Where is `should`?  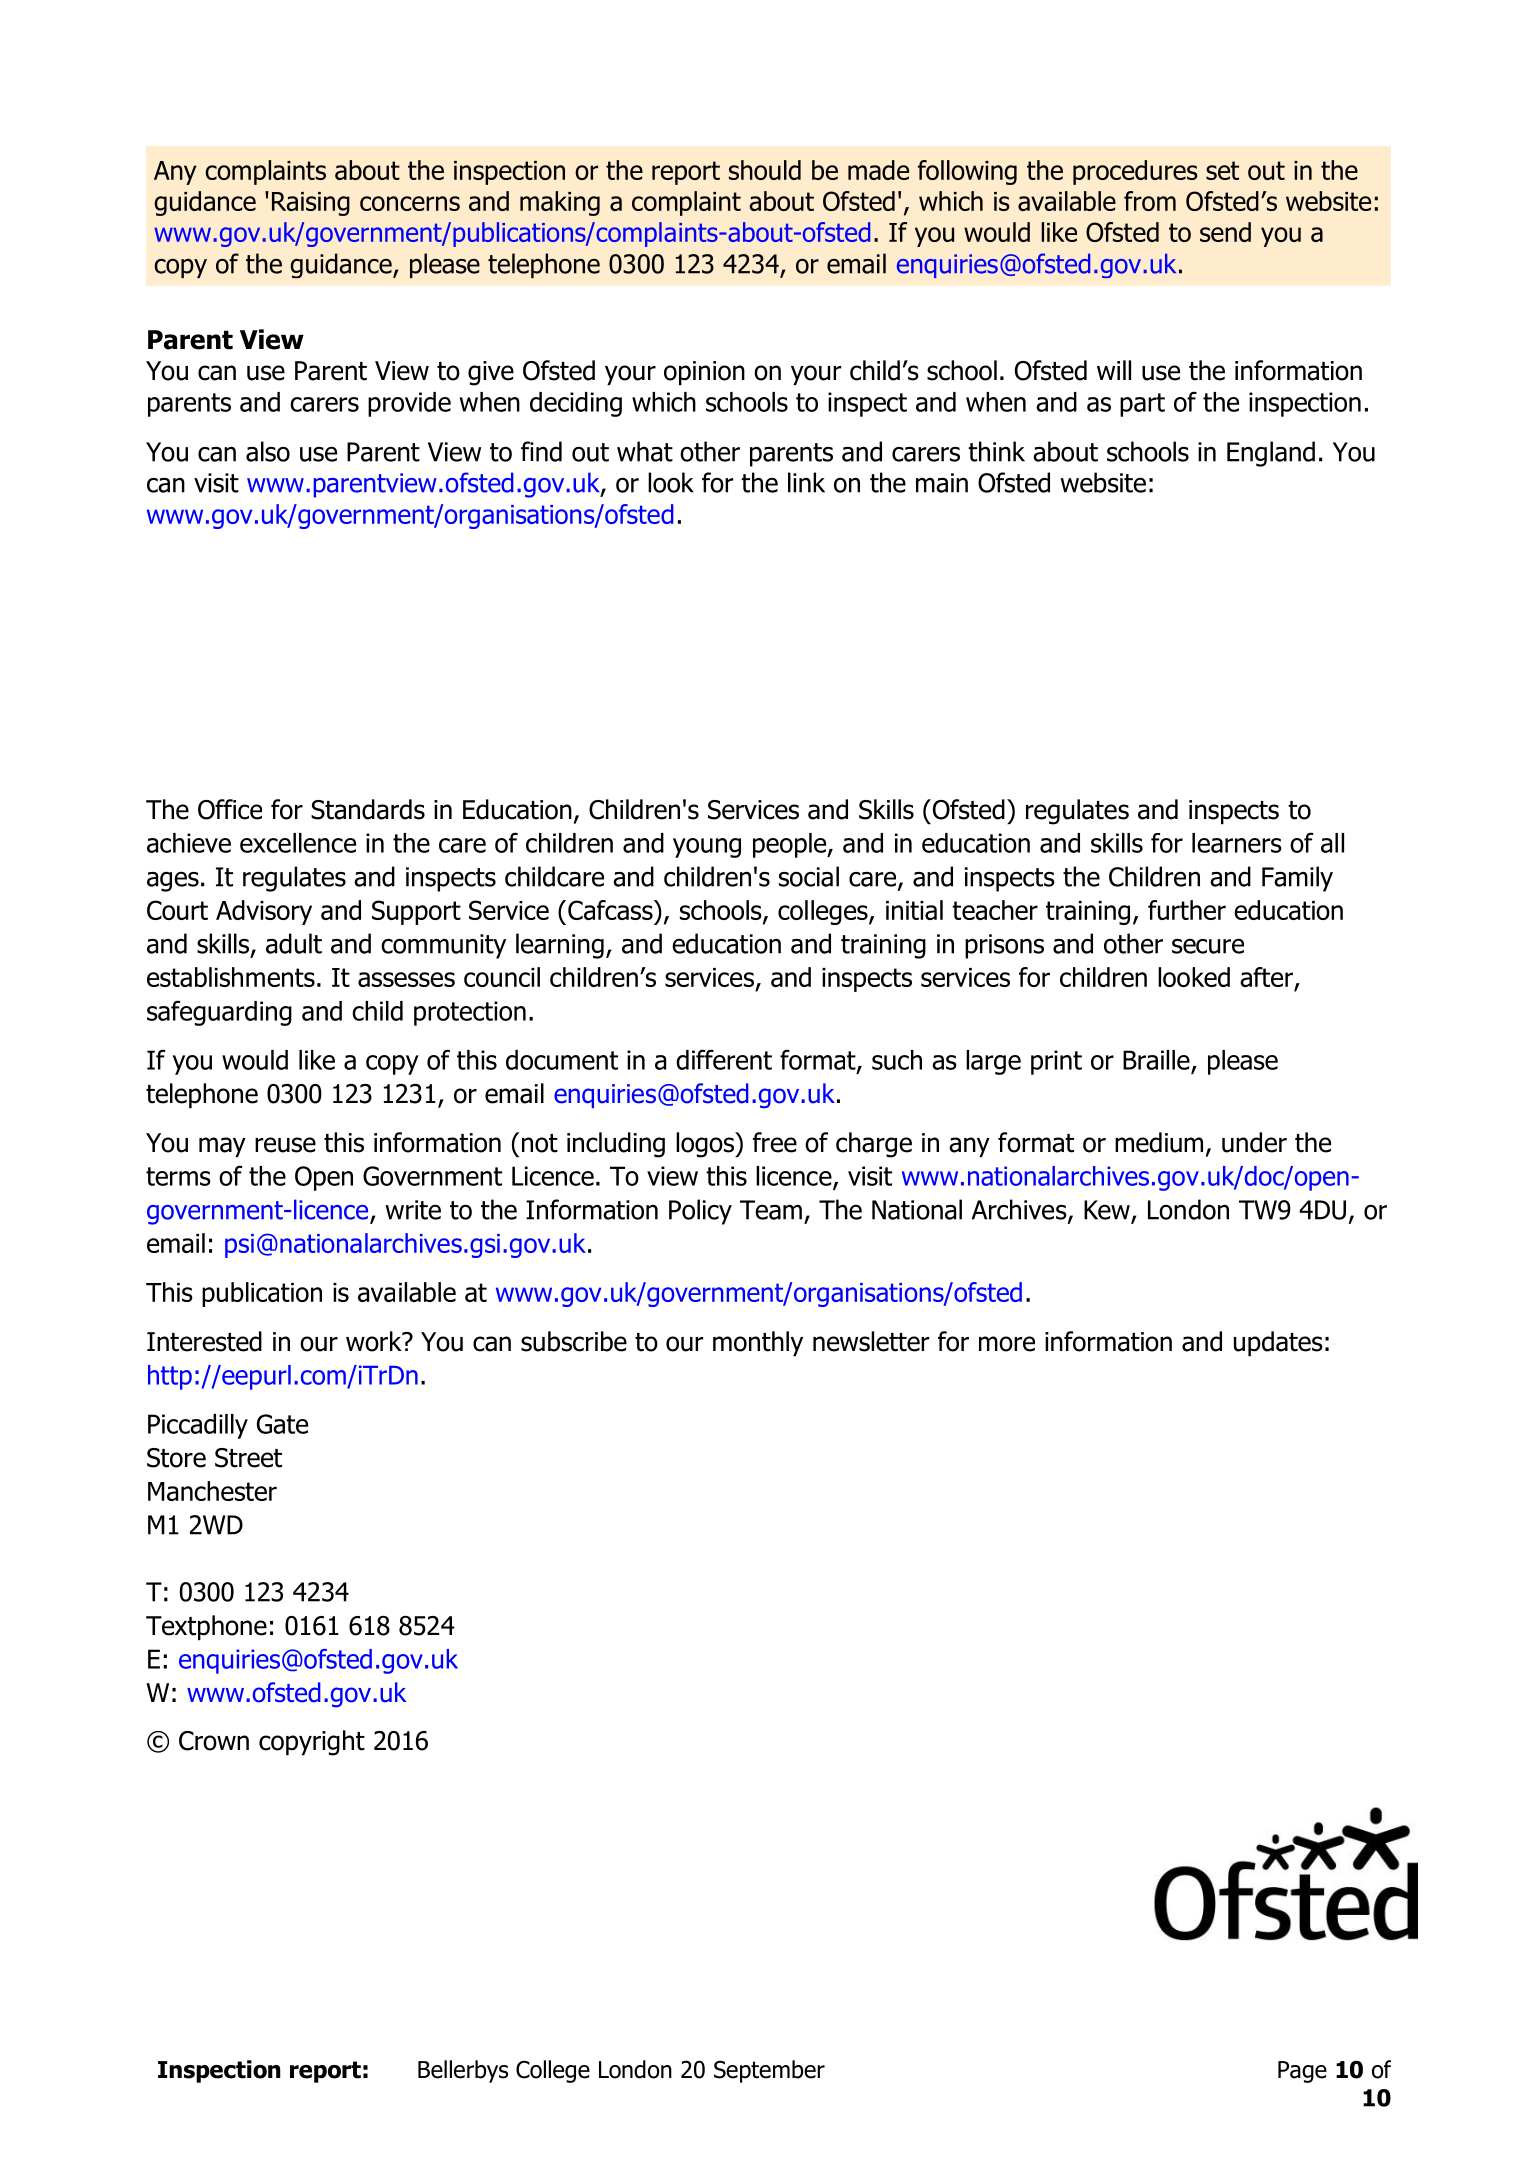
should is located at coordinates (765, 170).
